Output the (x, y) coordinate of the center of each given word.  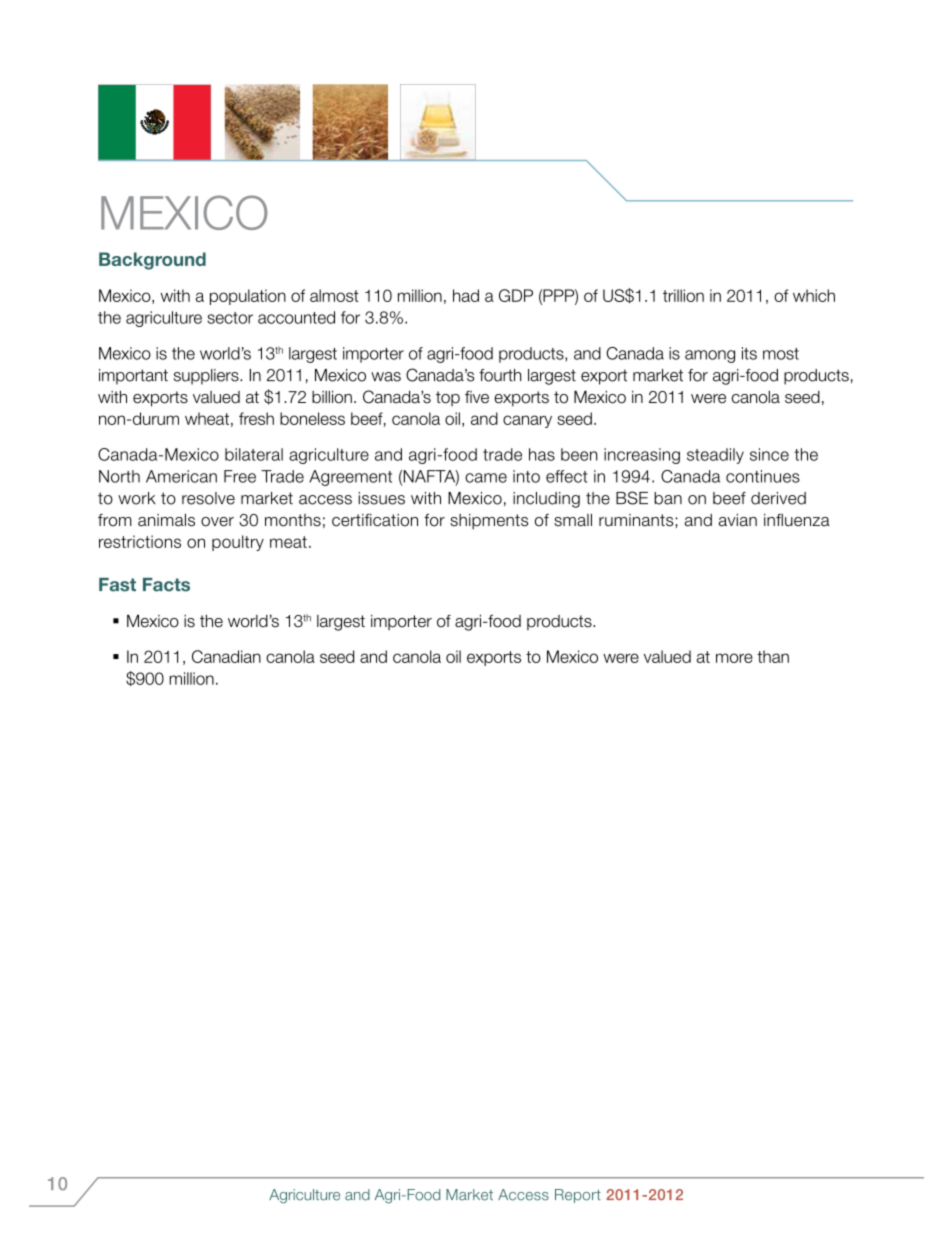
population (248, 297)
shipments (489, 522)
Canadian (226, 656)
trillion (683, 295)
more (734, 658)
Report (578, 1196)
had (466, 295)
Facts (166, 585)
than (773, 656)
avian (738, 520)
